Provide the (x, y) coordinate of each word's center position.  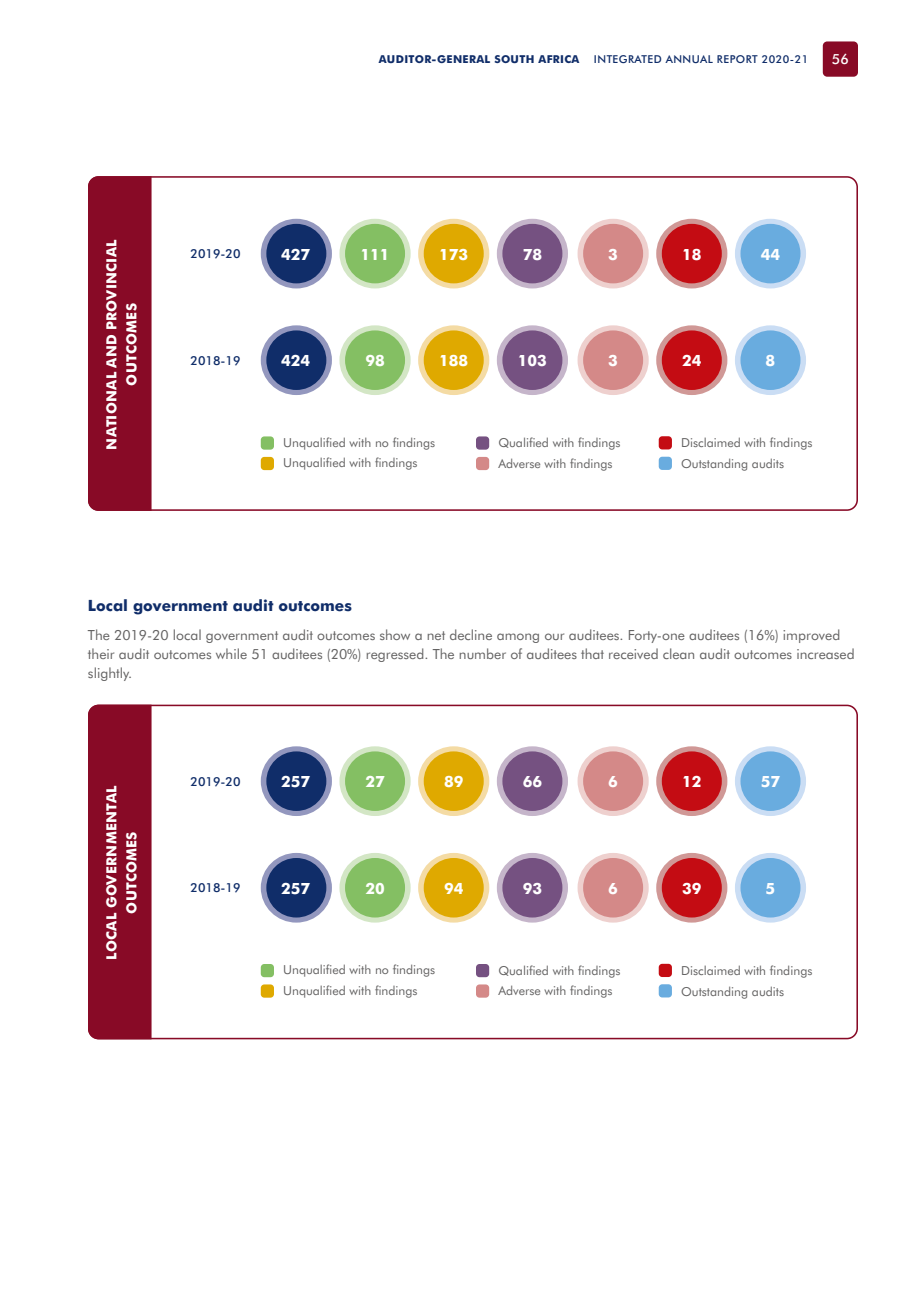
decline (471, 634)
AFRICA (558, 59)
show (395, 634)
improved (811, 636)
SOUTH (514, 59)
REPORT (737, 59)
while (231, 653)
